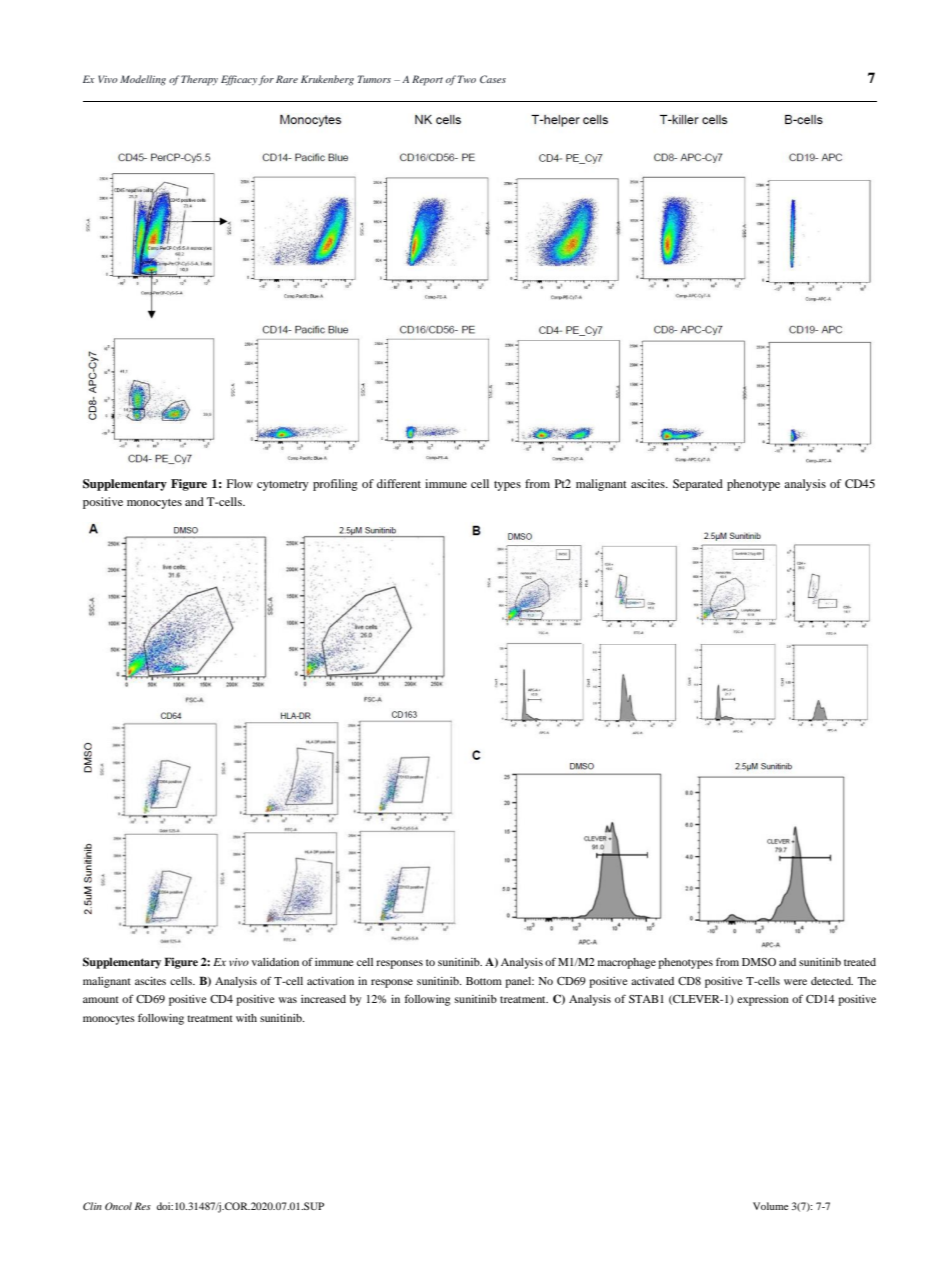 The height and width of the screenshot is (1271, 952). I want to click on DMSO, so click(759, 962).
